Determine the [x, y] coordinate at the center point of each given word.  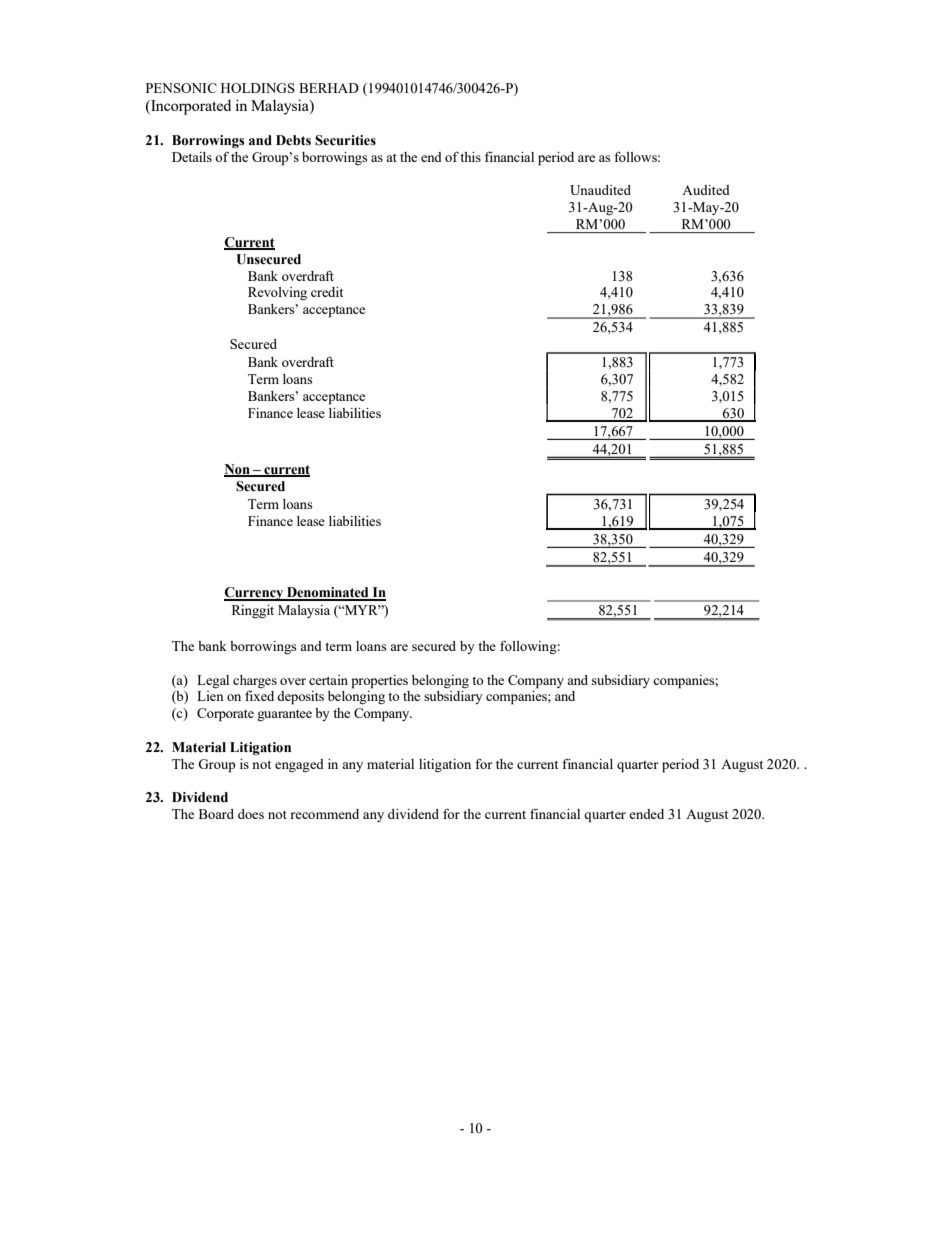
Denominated [328, 593]
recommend [324, 814]
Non [238, 470]
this [470, 157]
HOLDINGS [258, 88]
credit [327, 292]
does [251, 814]
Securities [345, 140]
